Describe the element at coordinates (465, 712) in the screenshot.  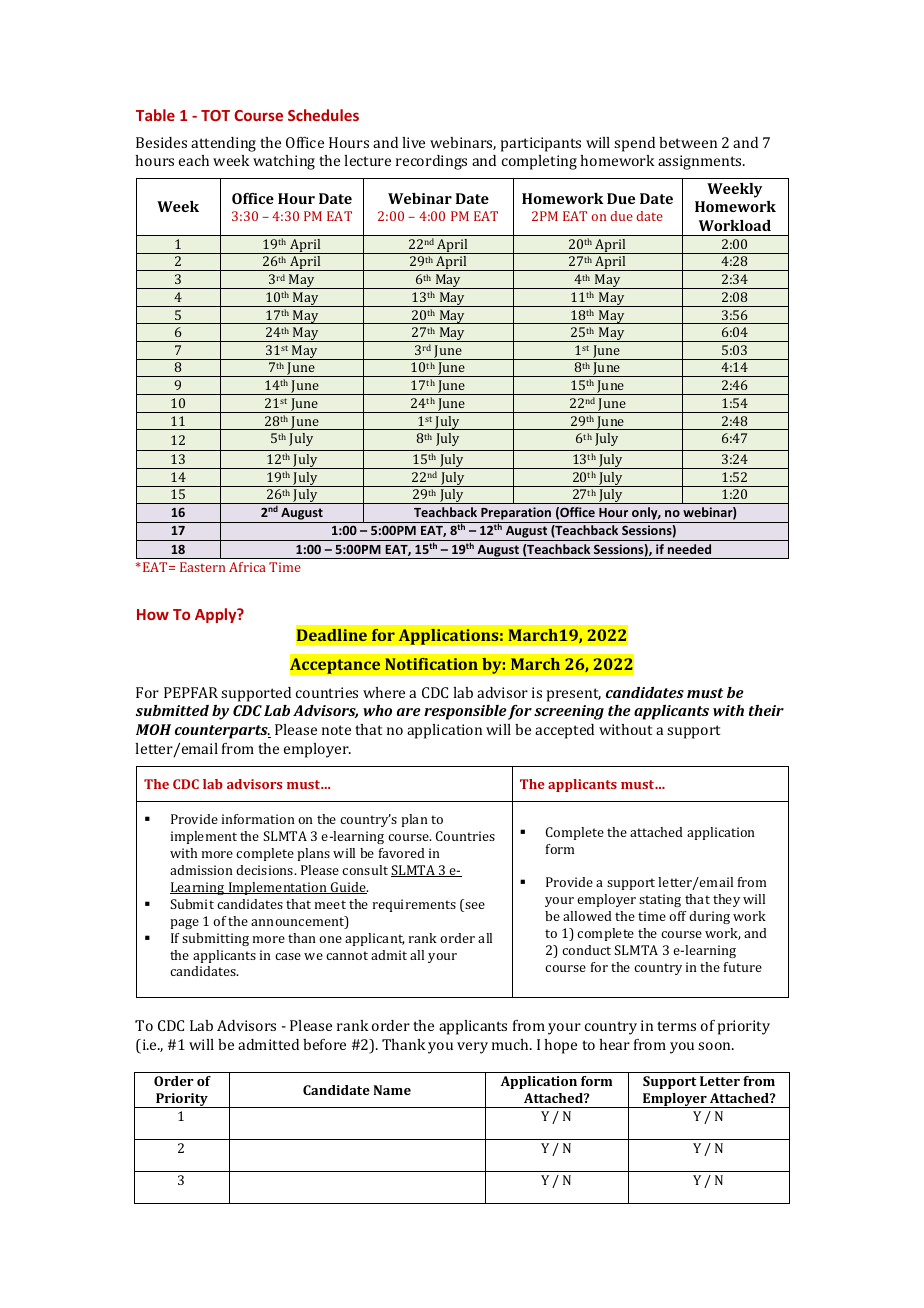
I see `responsible` at that location.
